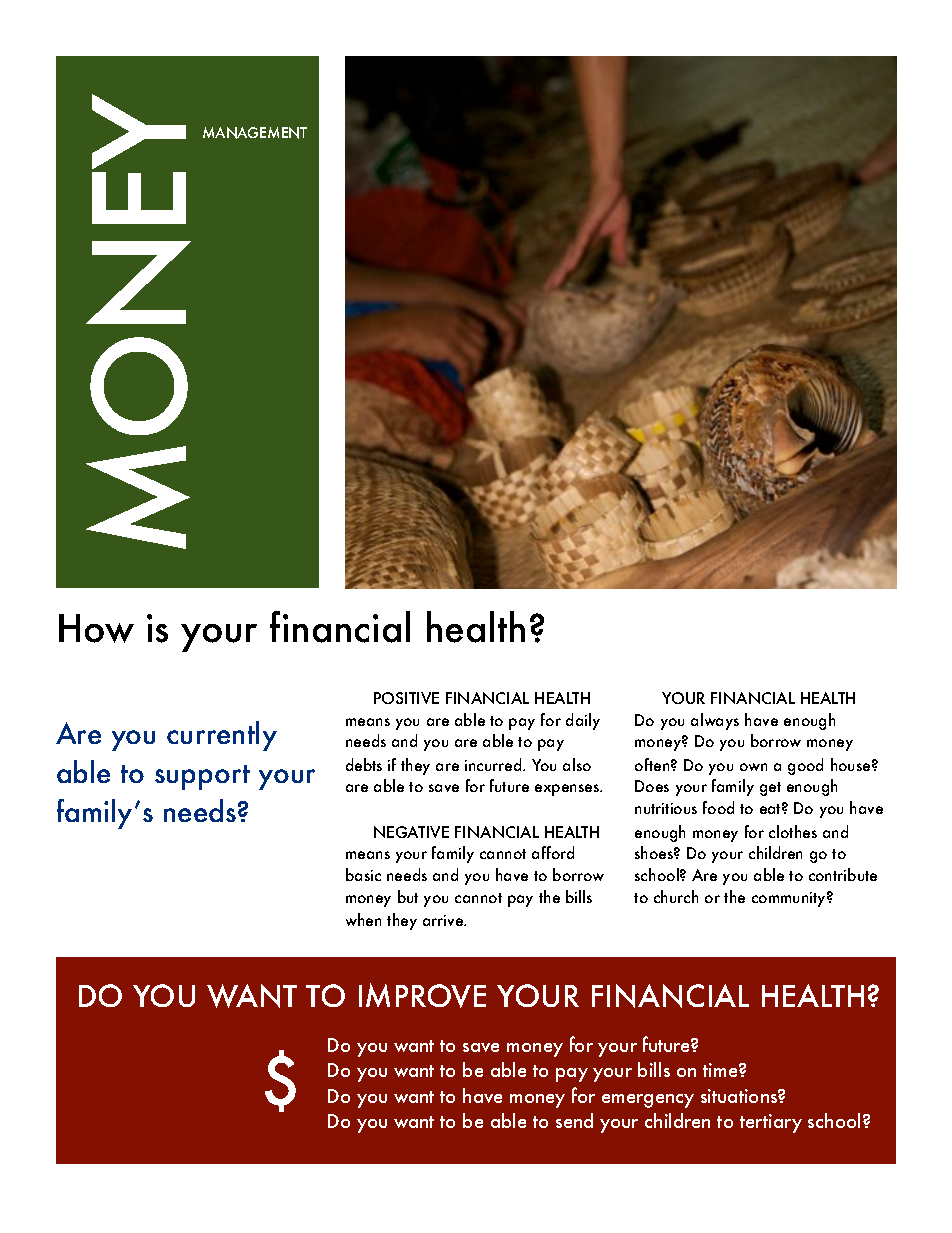 The width and height of the screenshot is (952, 1233). Describe the element at coordinates (363, 874) in the screenshot. I see `basic` at that location.
